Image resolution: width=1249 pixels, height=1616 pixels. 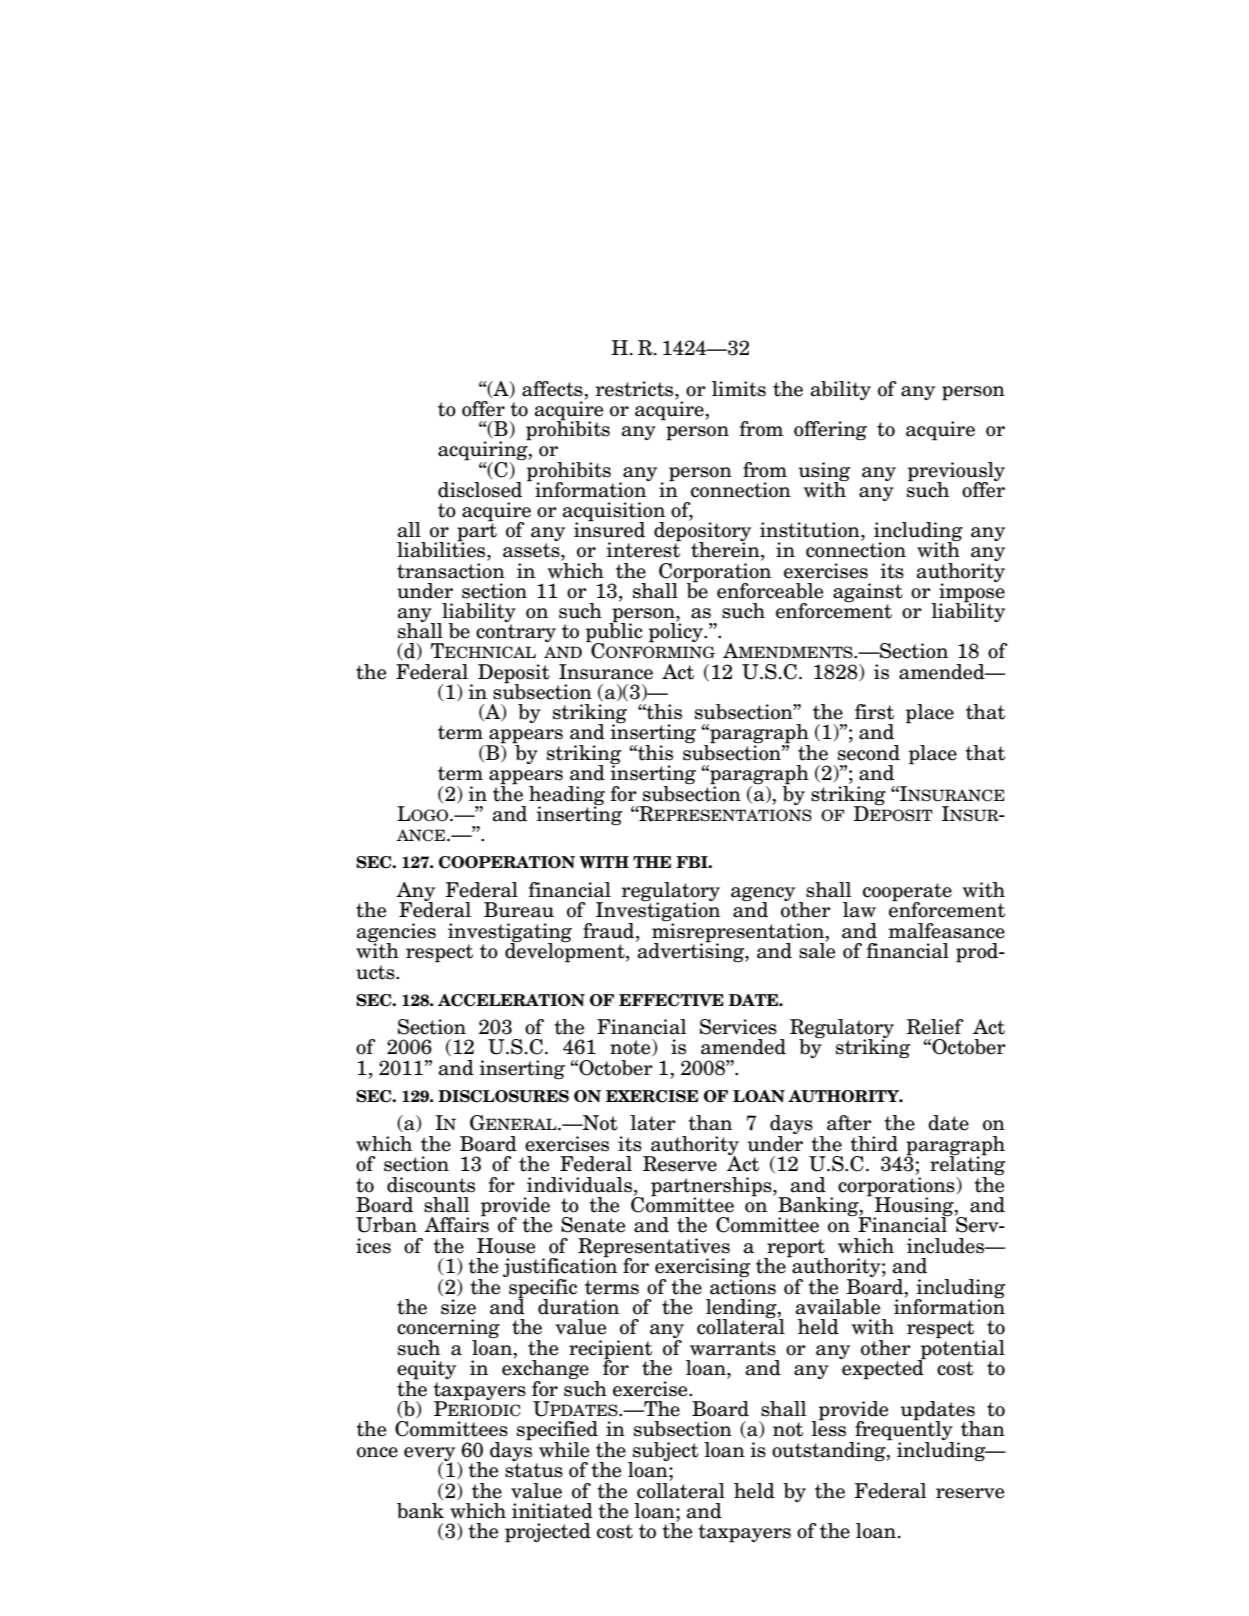 I want to click on frequently, so click(x=903, y=1431).
